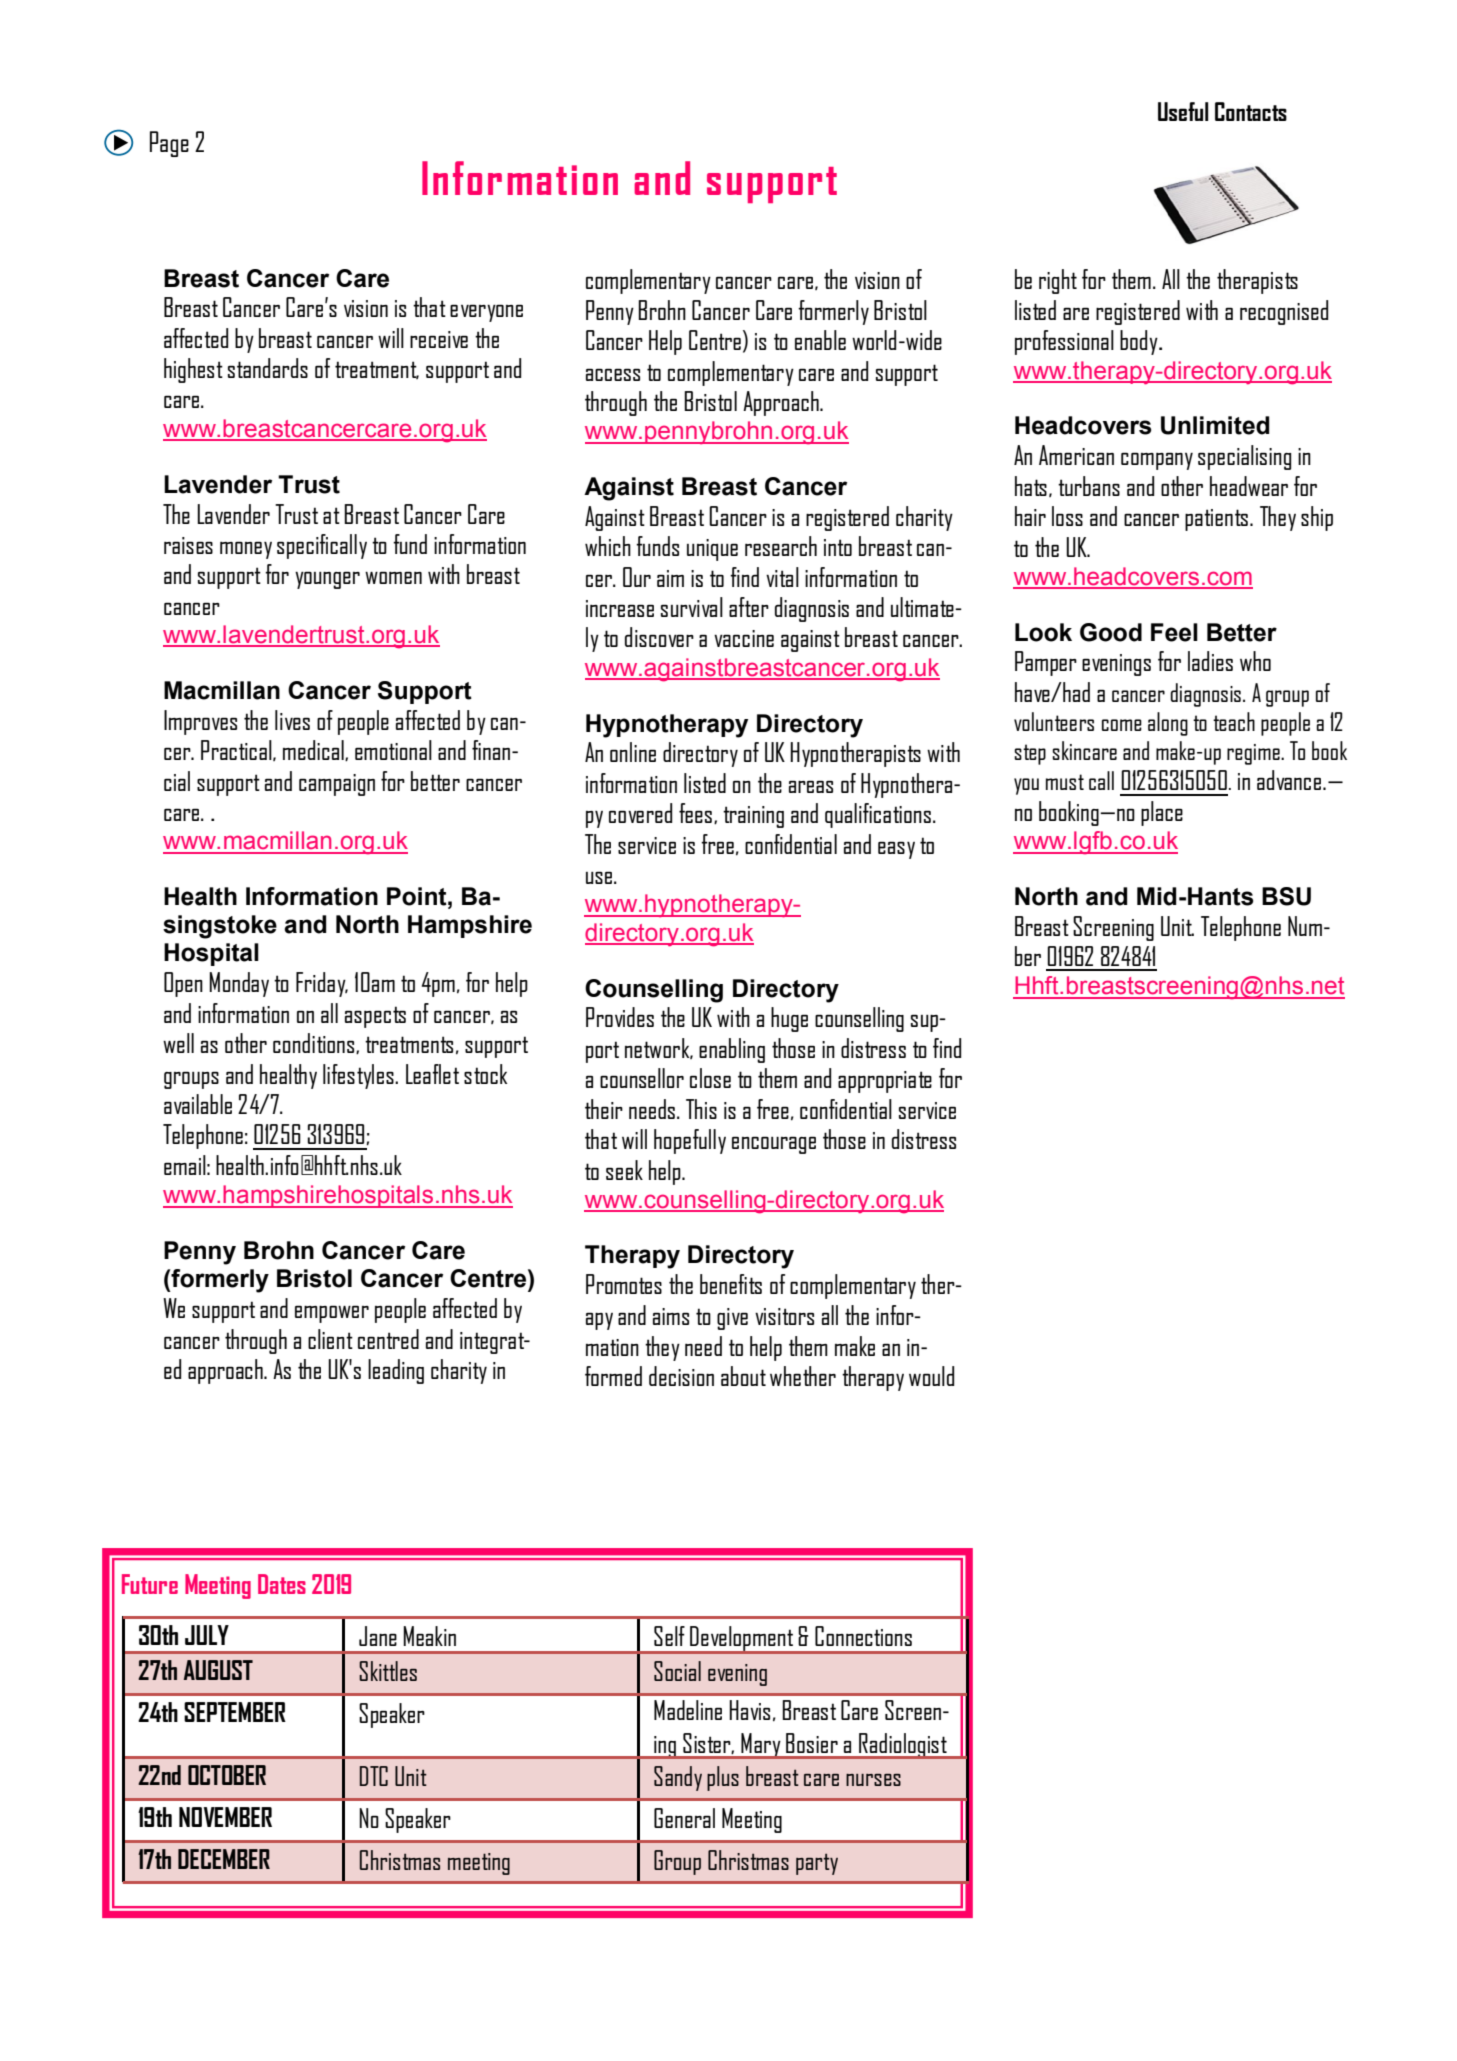  I want to click on would, so click(931, 1376).
